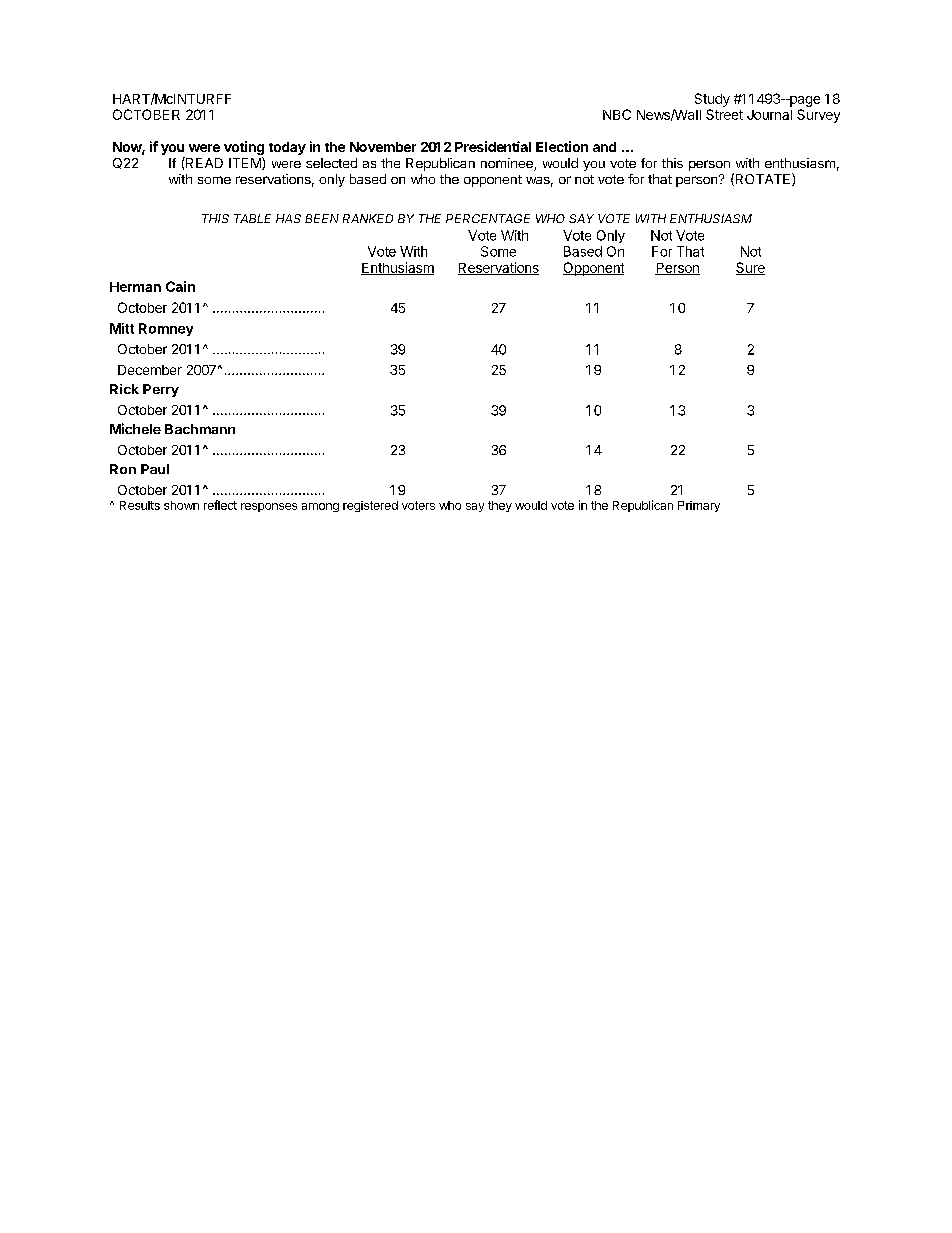  Describe the element at coordinates (724, 114) in the page. I see `Street` at that location.
